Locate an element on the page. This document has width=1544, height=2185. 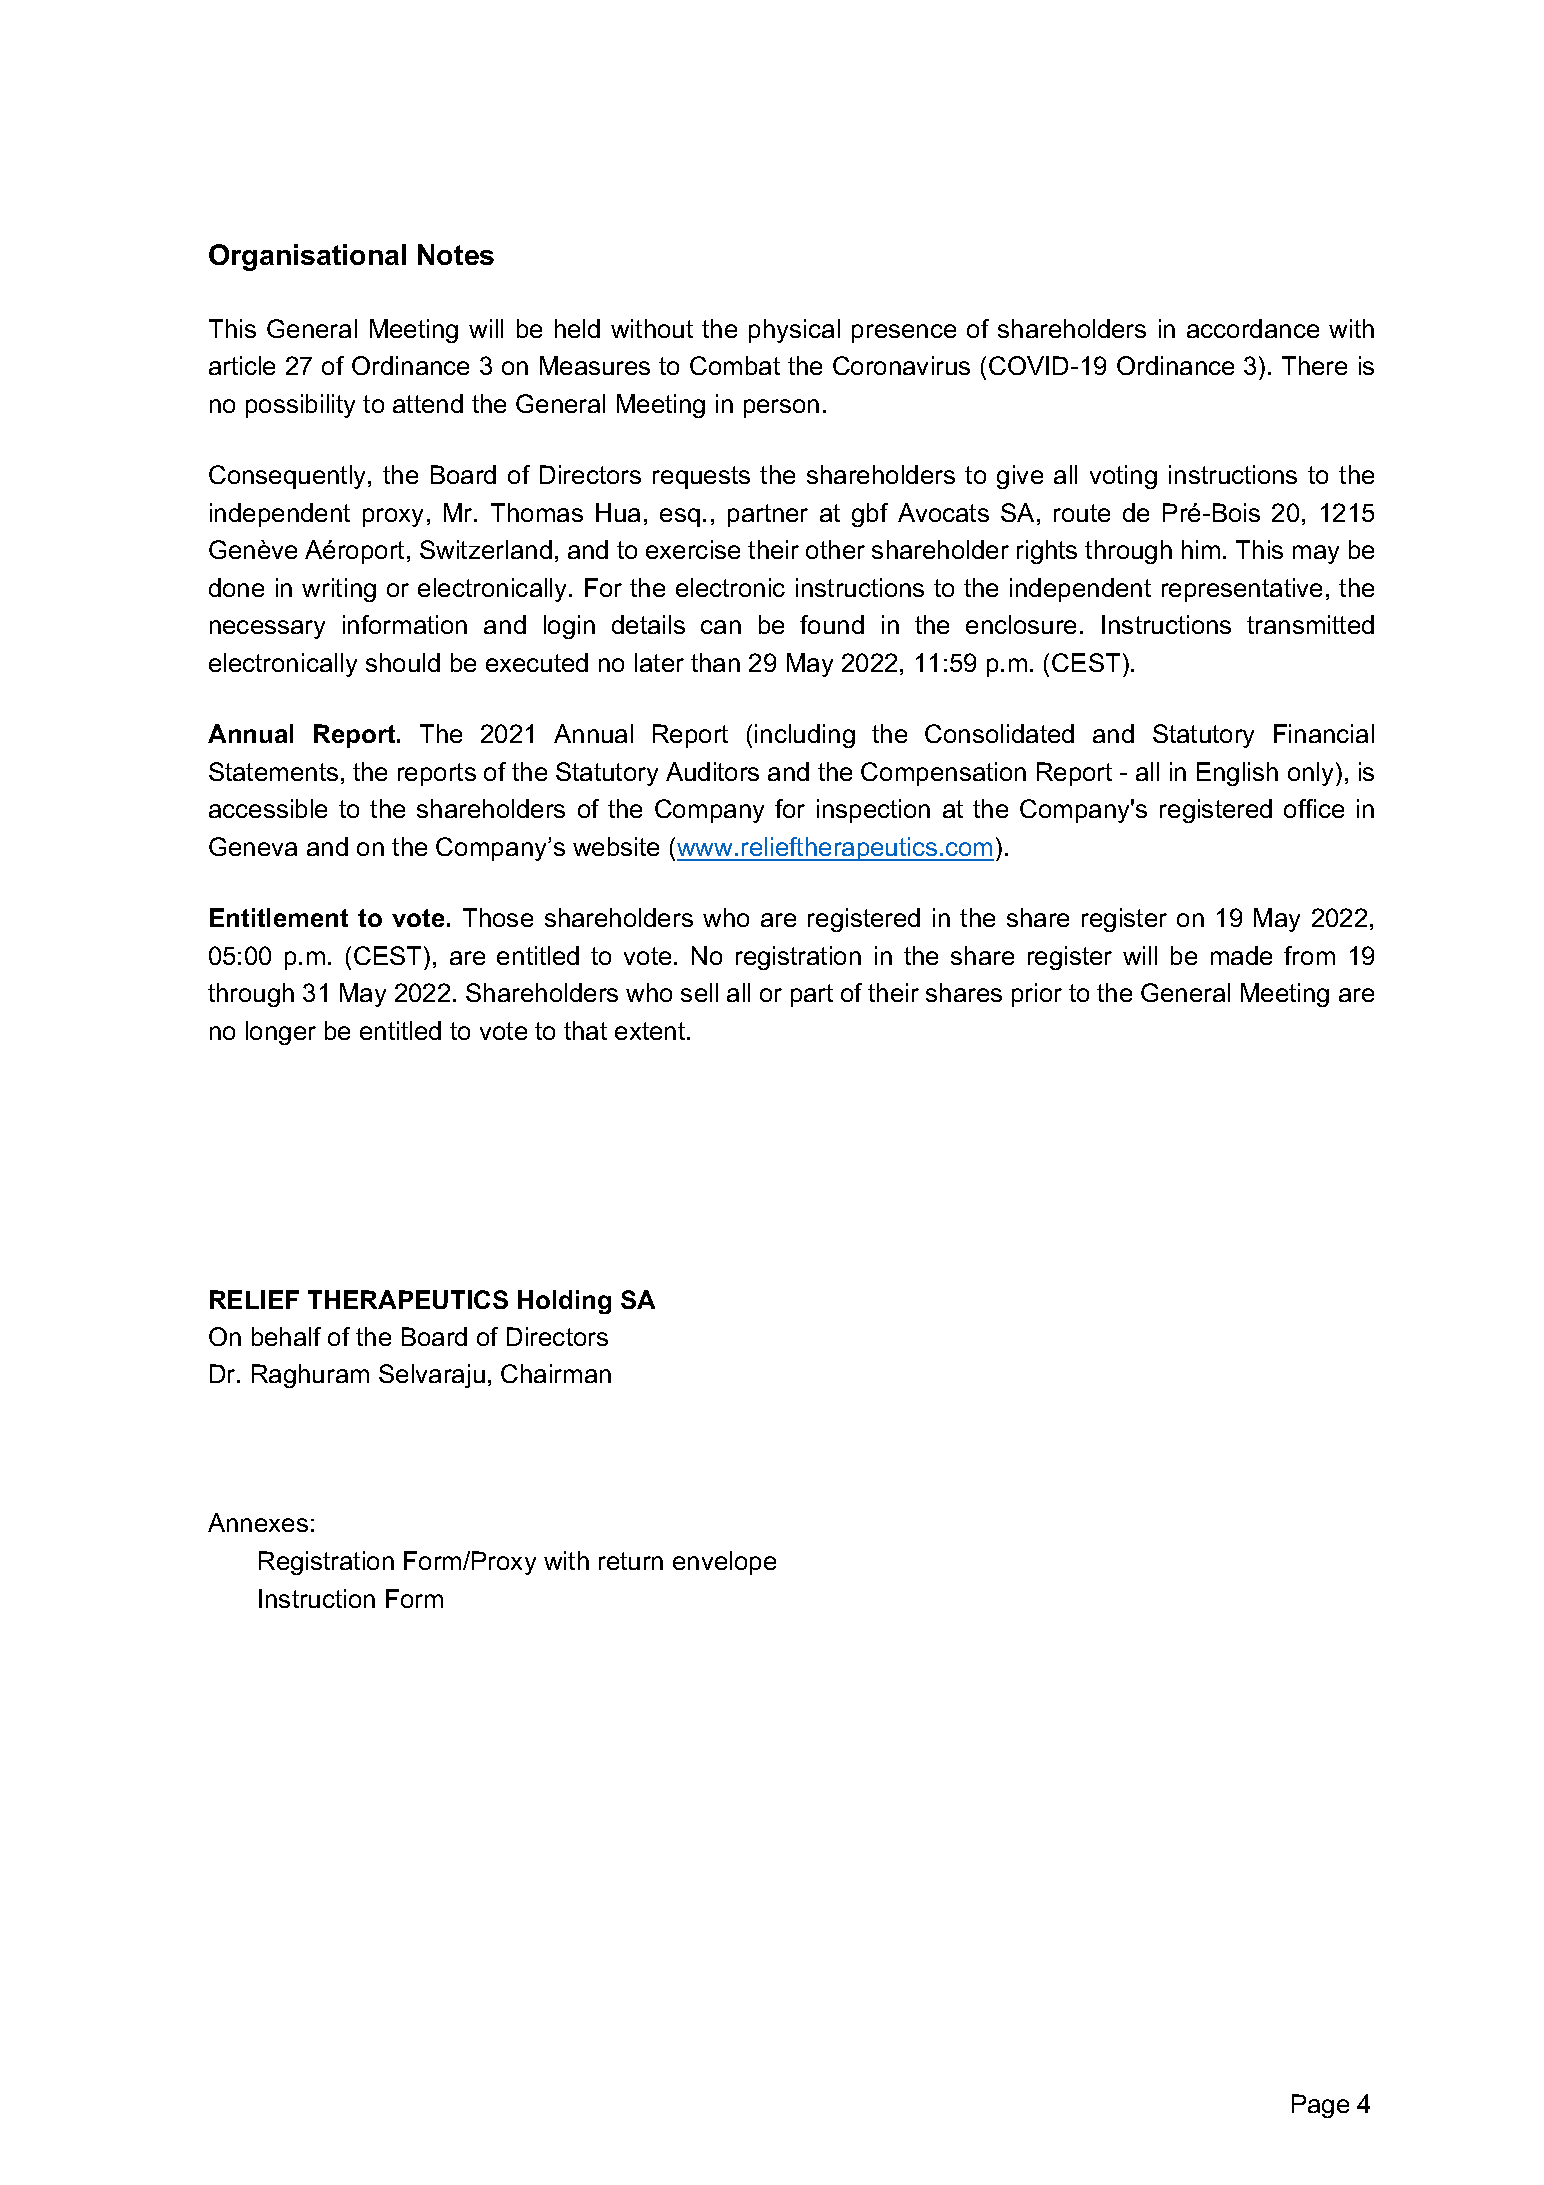
Raghuram is located at coordinates (310, 1376).
